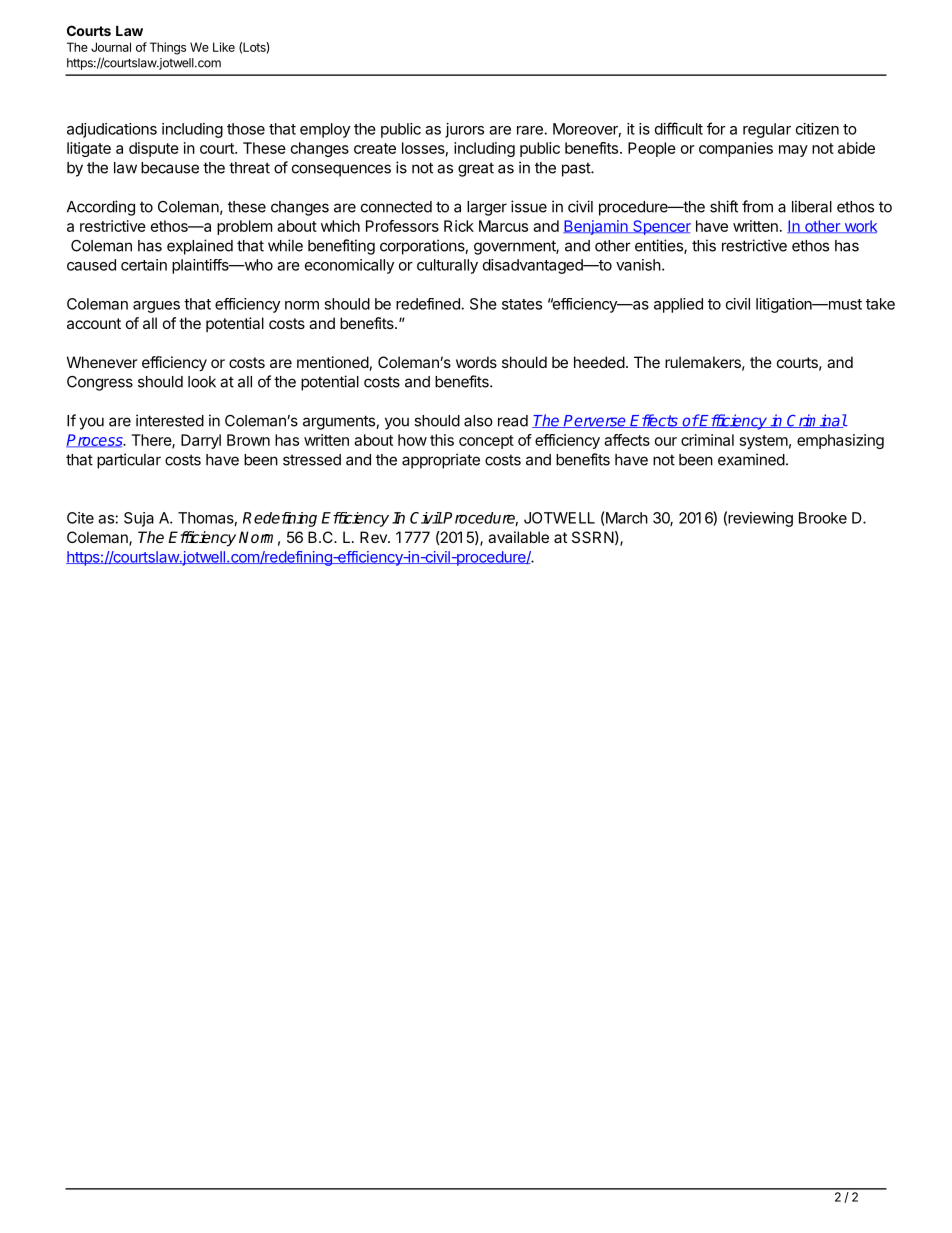 The width and height of the screenshot is (952, 1233). Describe the element at coordinates (202, 382) in the screenshot. I see `look` at that location.
